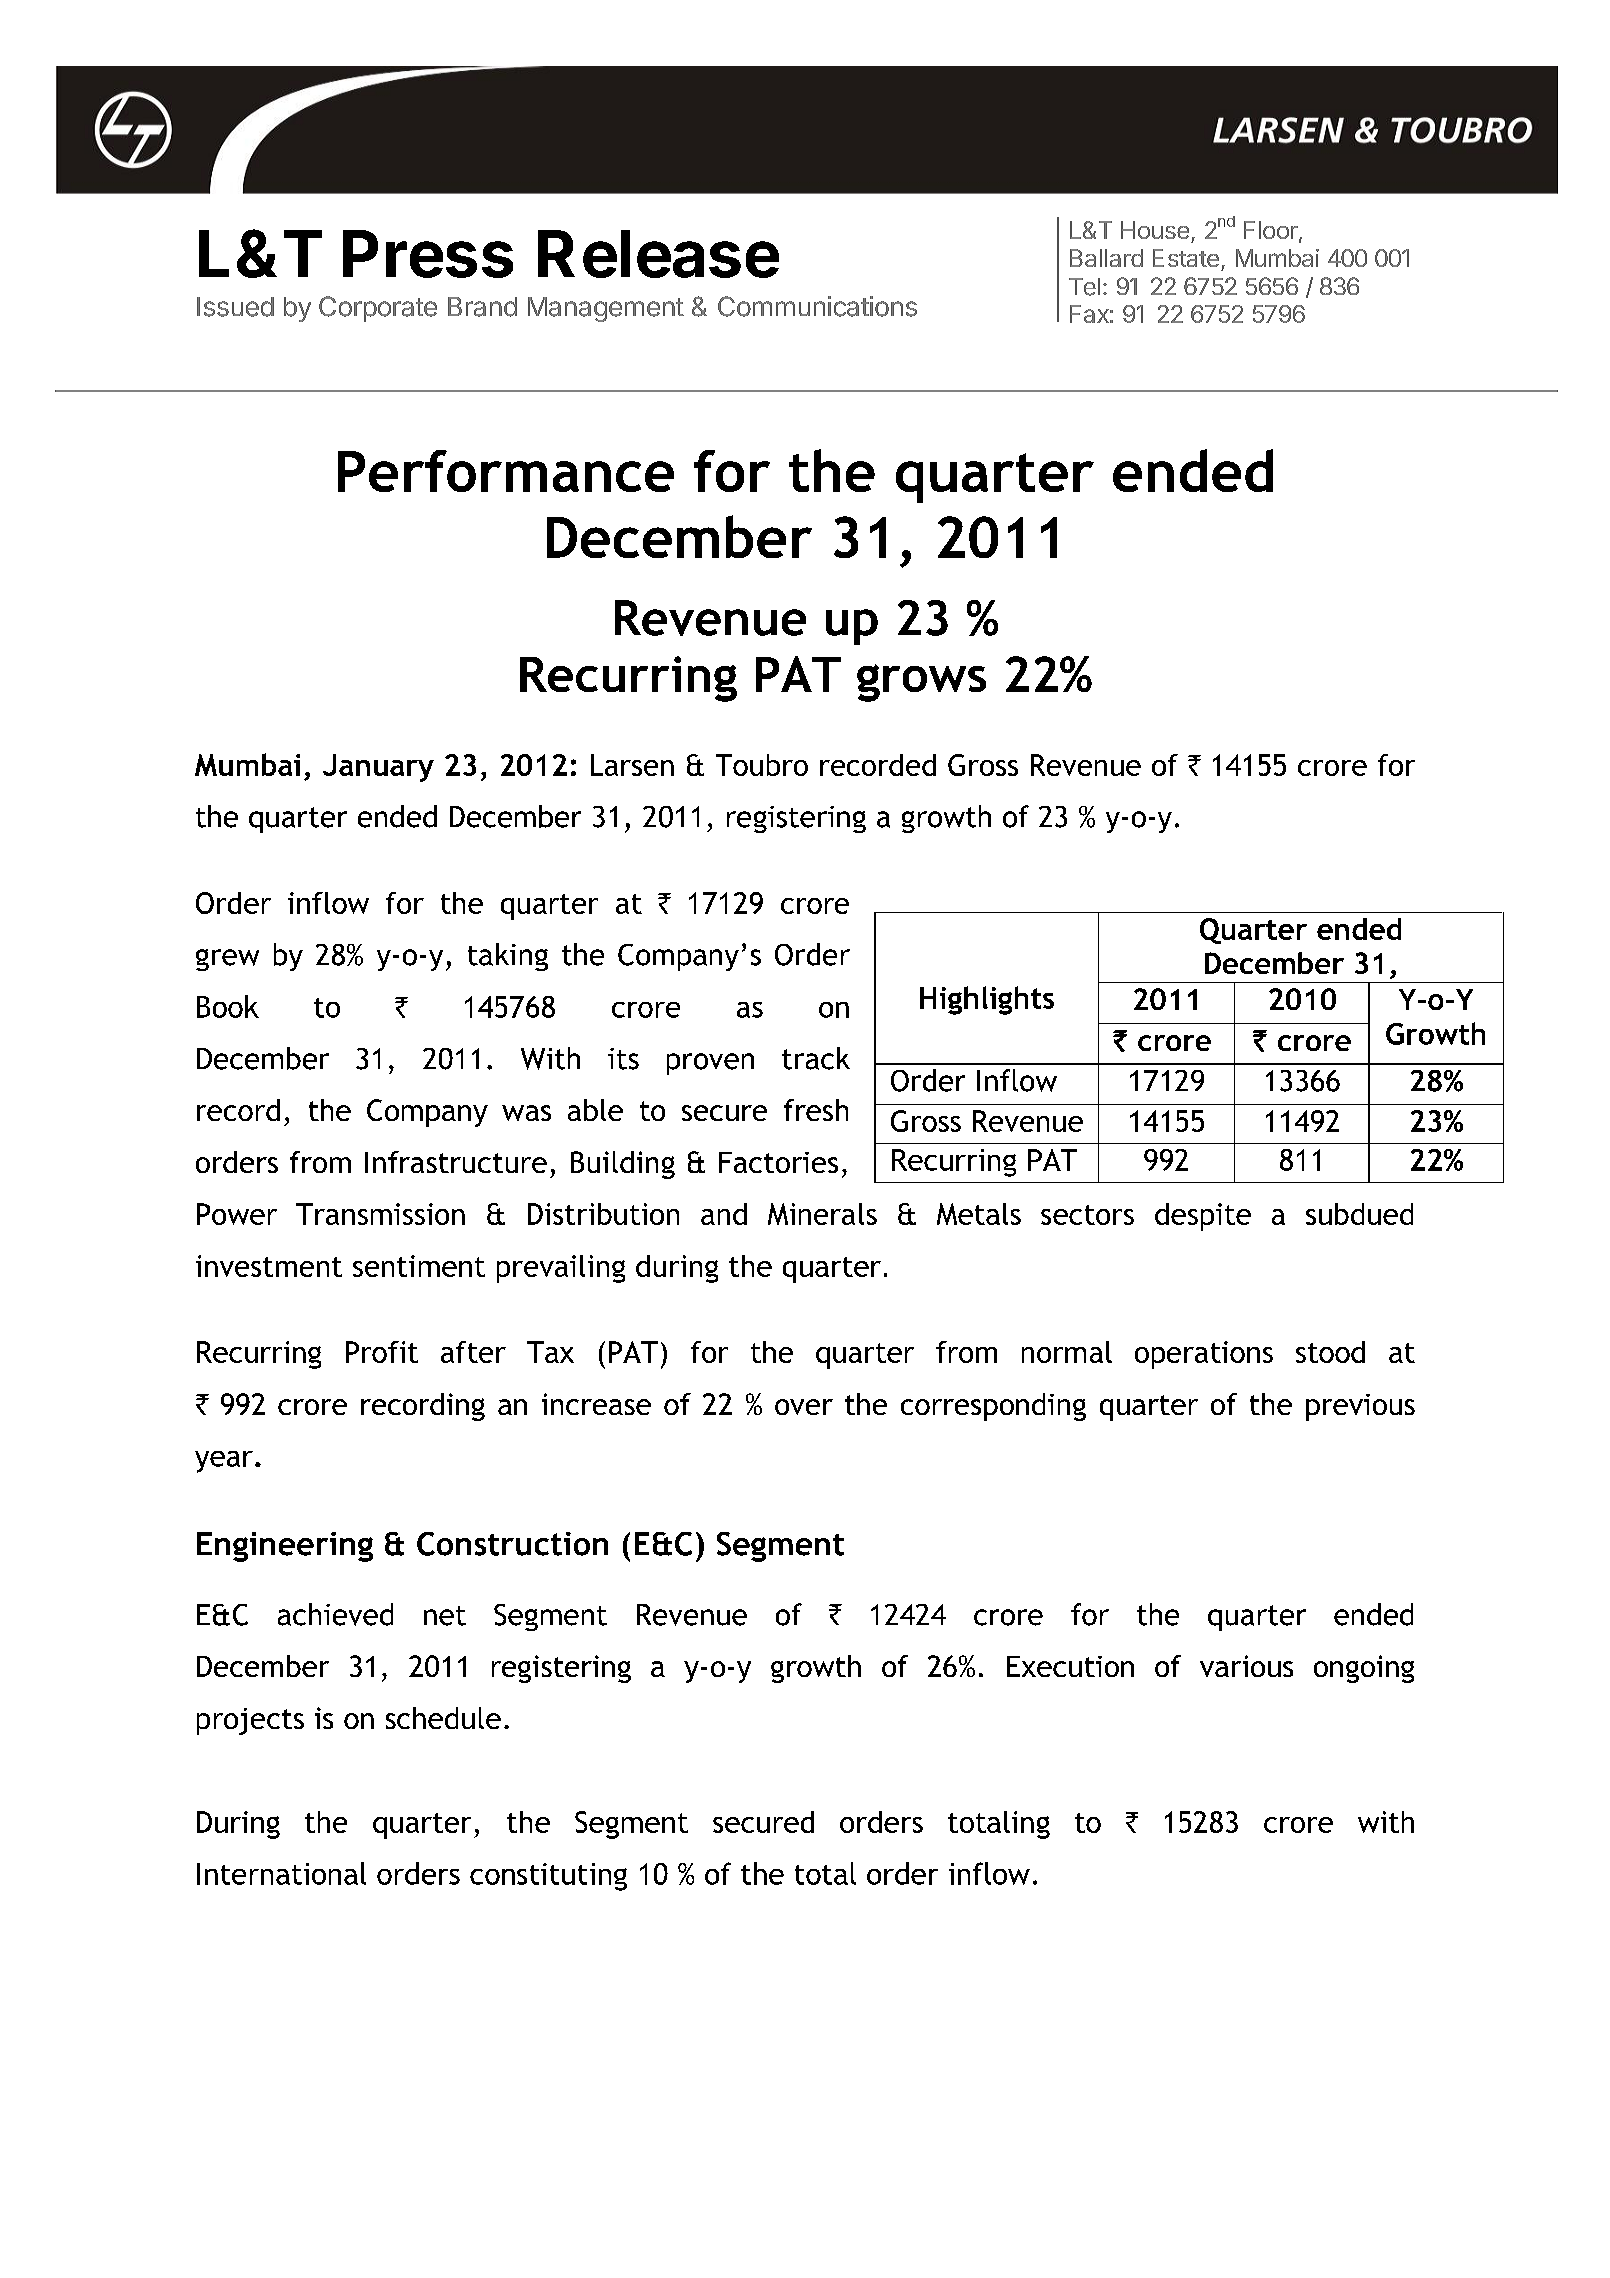 This document has width=1610, height=2278. What do you see at coordinates (1203, 1217) in the document?
I see `despite` at bounding box center [1203, 1217].
